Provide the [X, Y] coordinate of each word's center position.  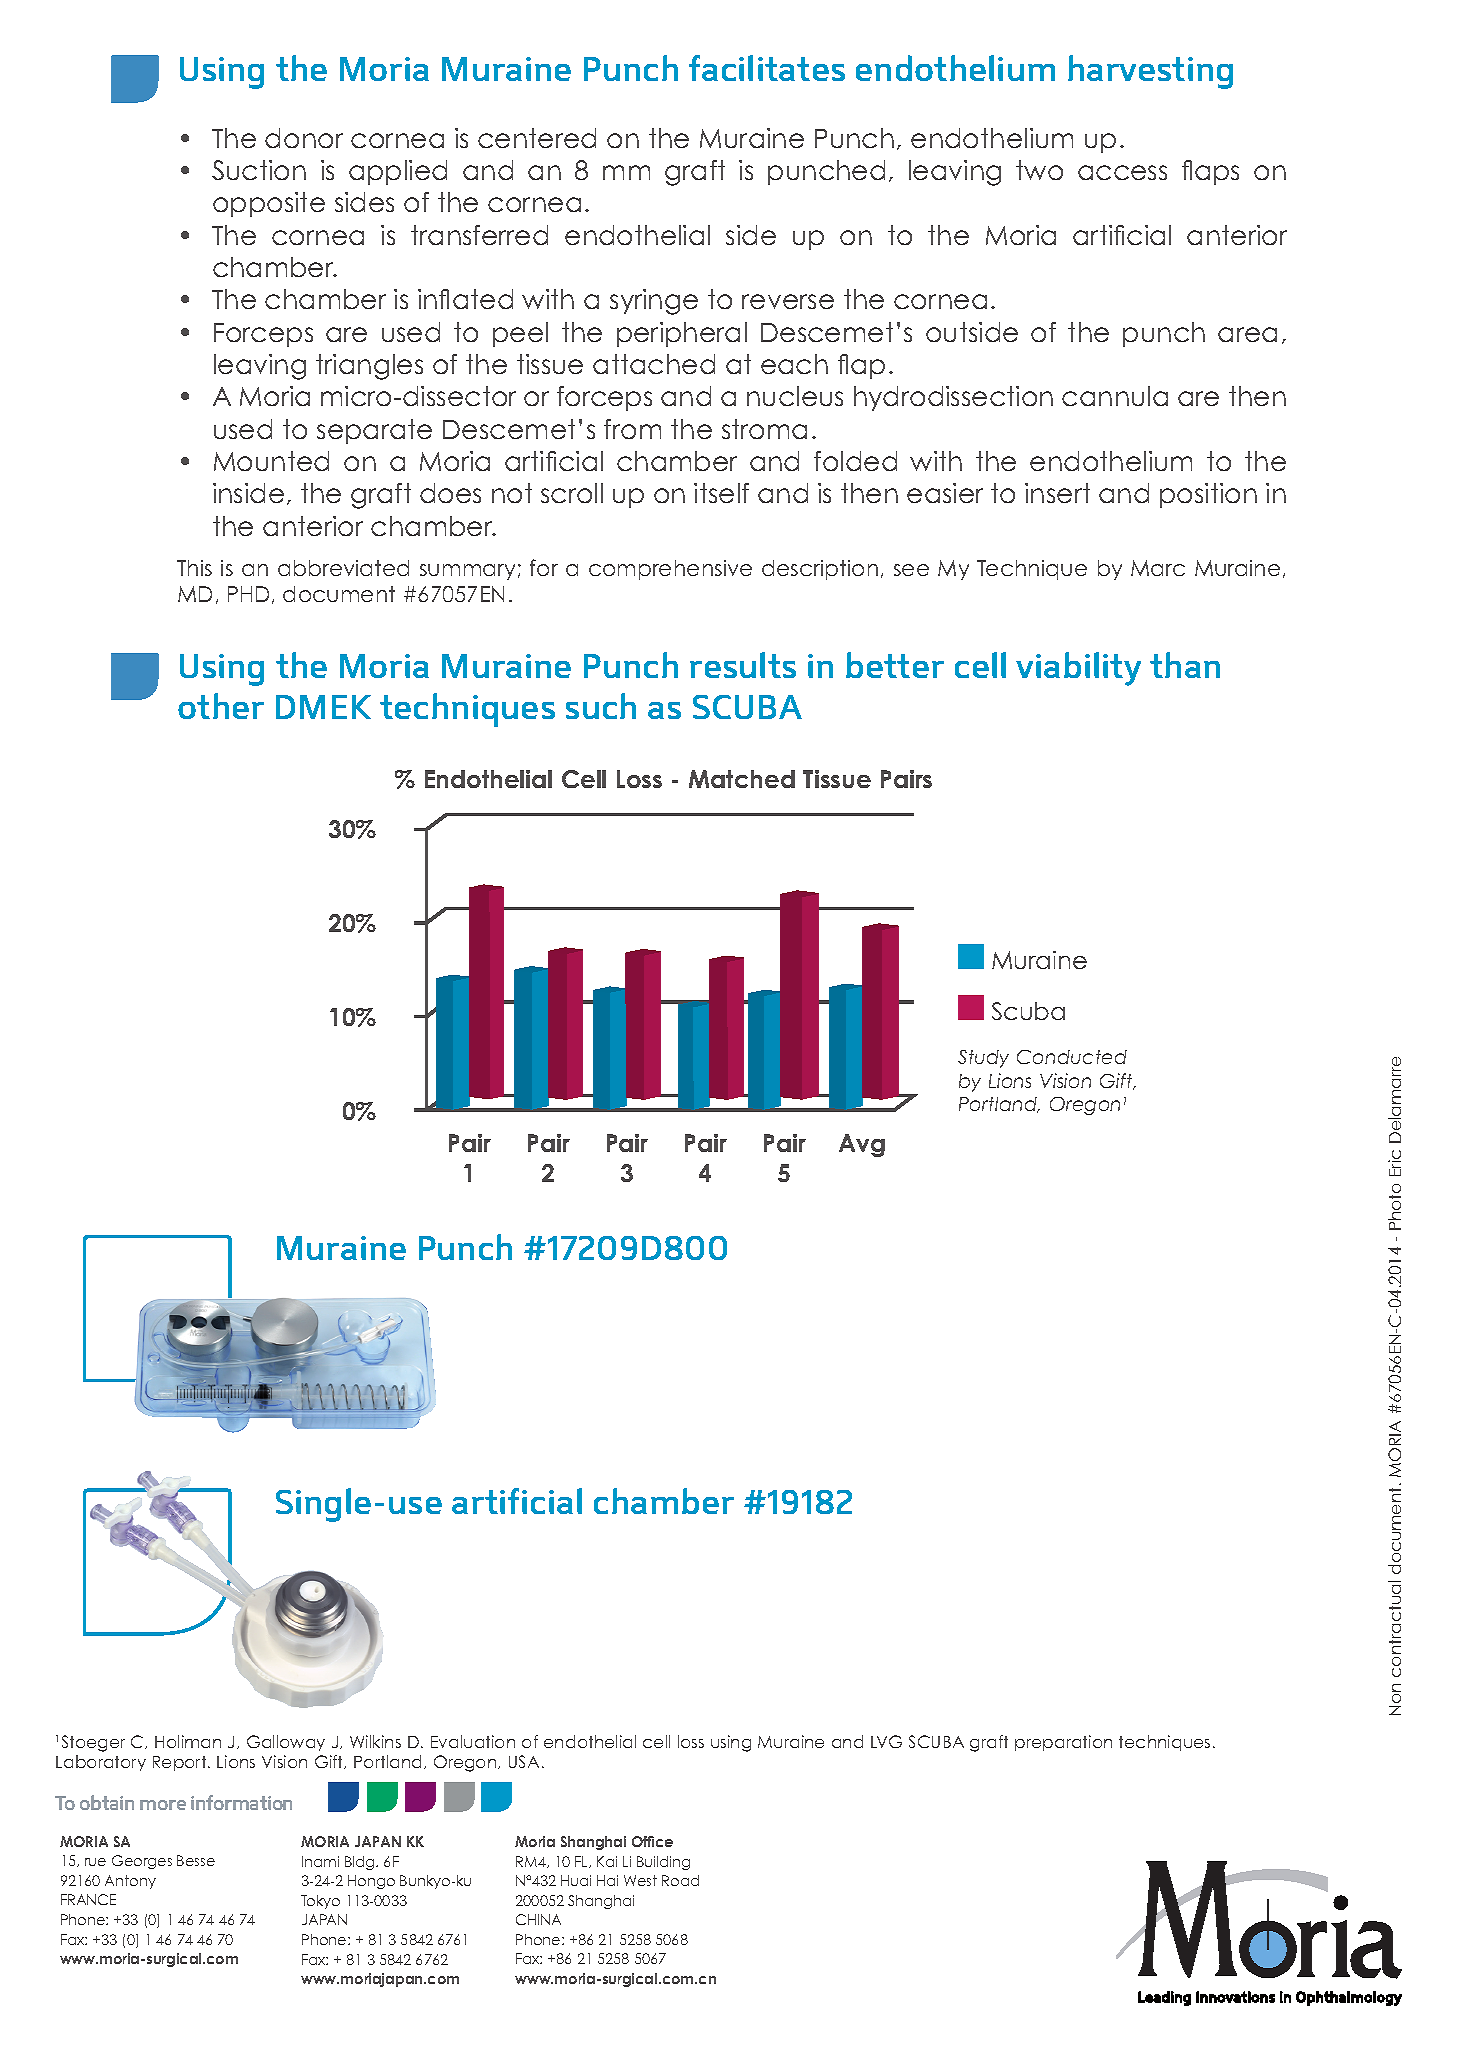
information [241, 1802]
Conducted [1072, 1057]
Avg [862, 1145]
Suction [259, 170]
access [1122, 172]
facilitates [767, 68]
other [221, 706]
